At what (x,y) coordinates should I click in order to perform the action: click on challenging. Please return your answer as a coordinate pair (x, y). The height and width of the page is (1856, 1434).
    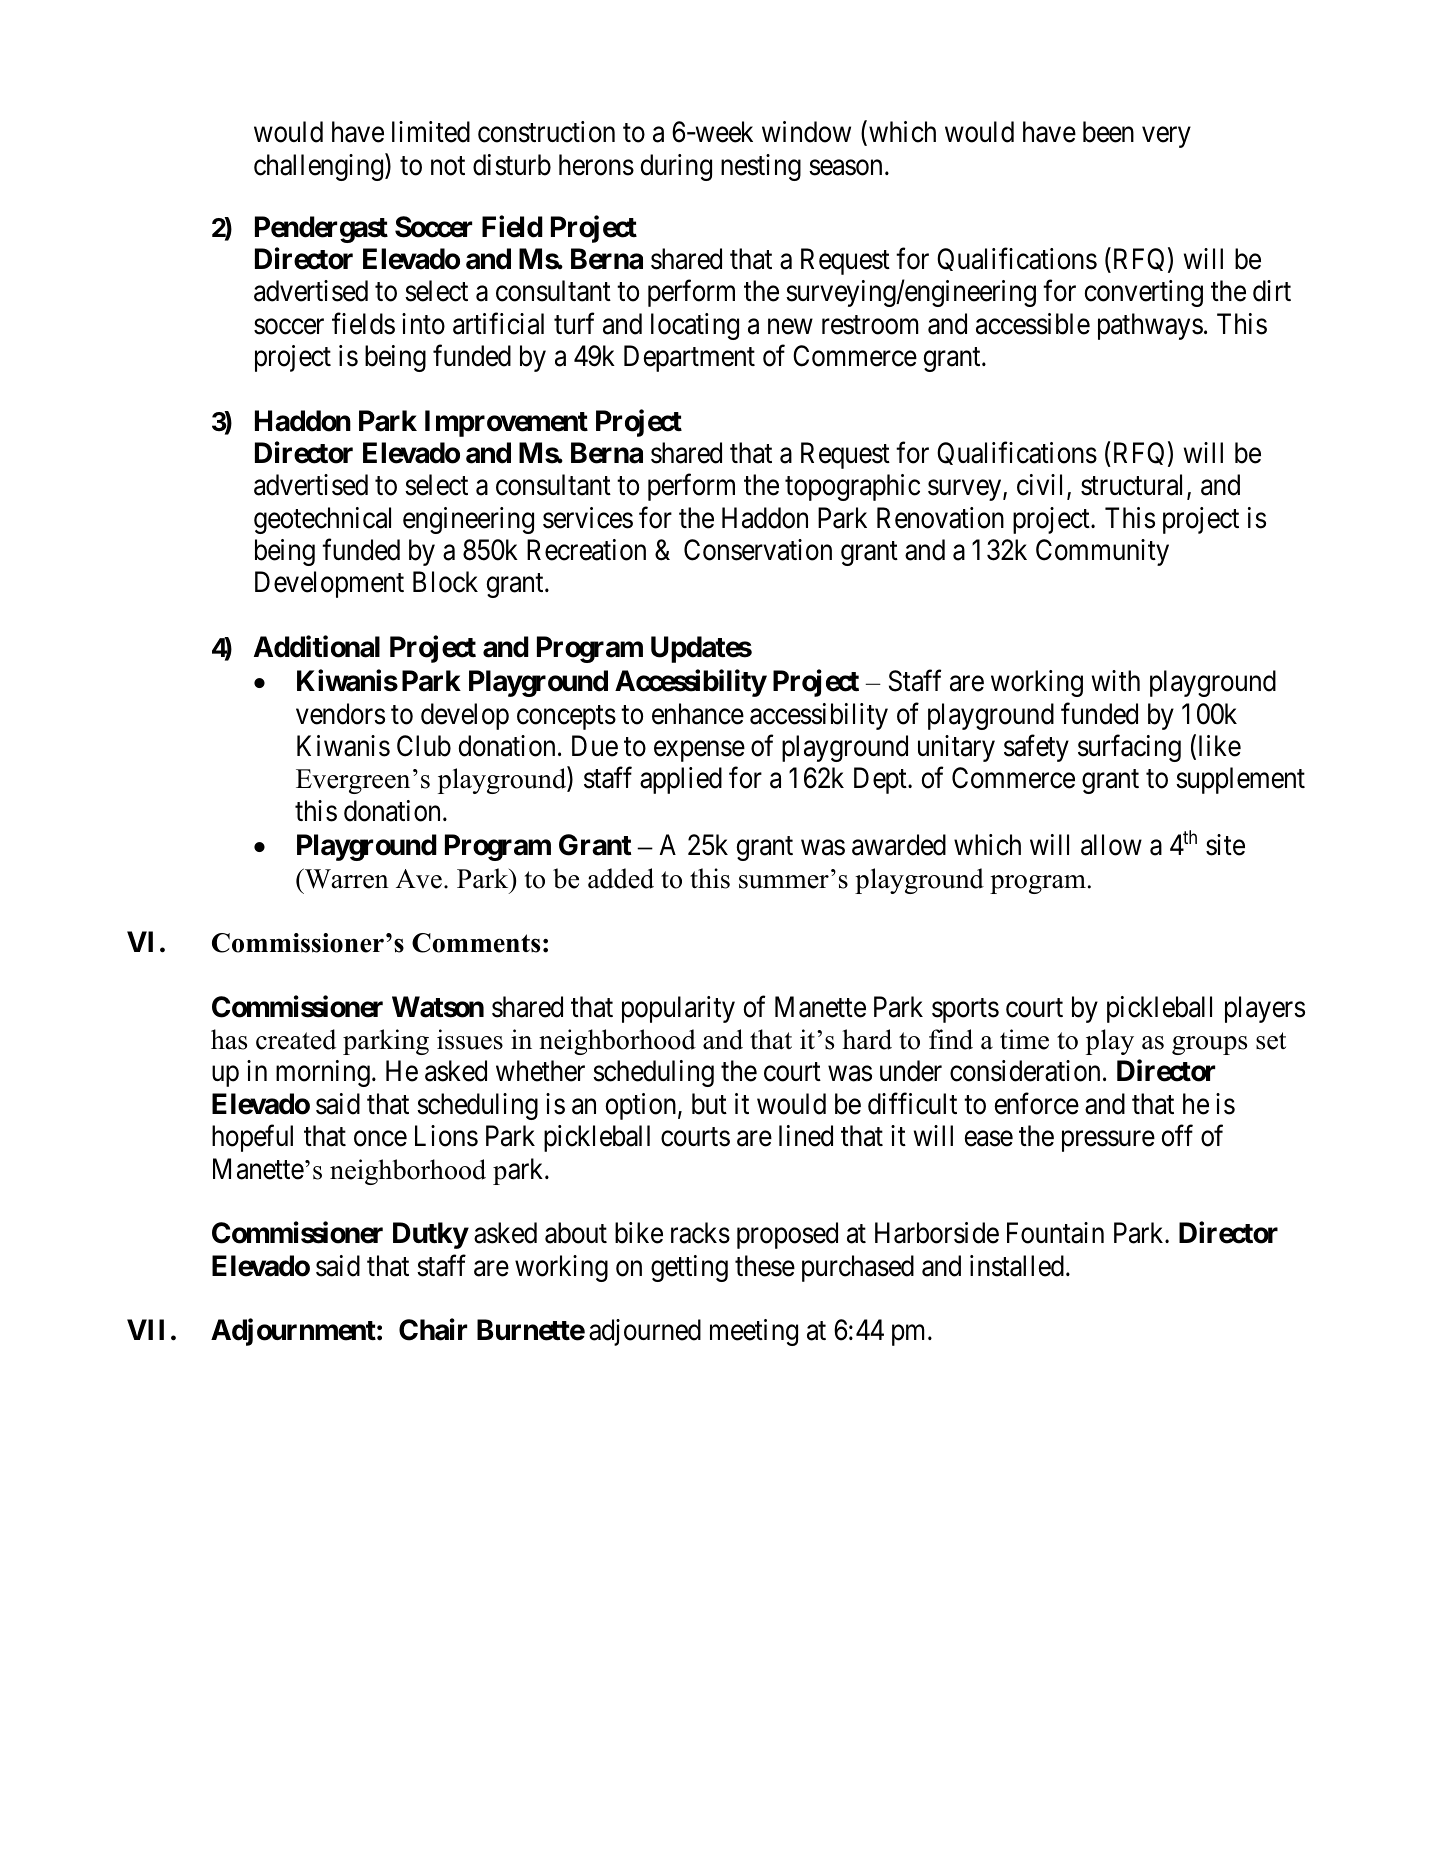
    Looking at the image, I should click on (320, 167).
